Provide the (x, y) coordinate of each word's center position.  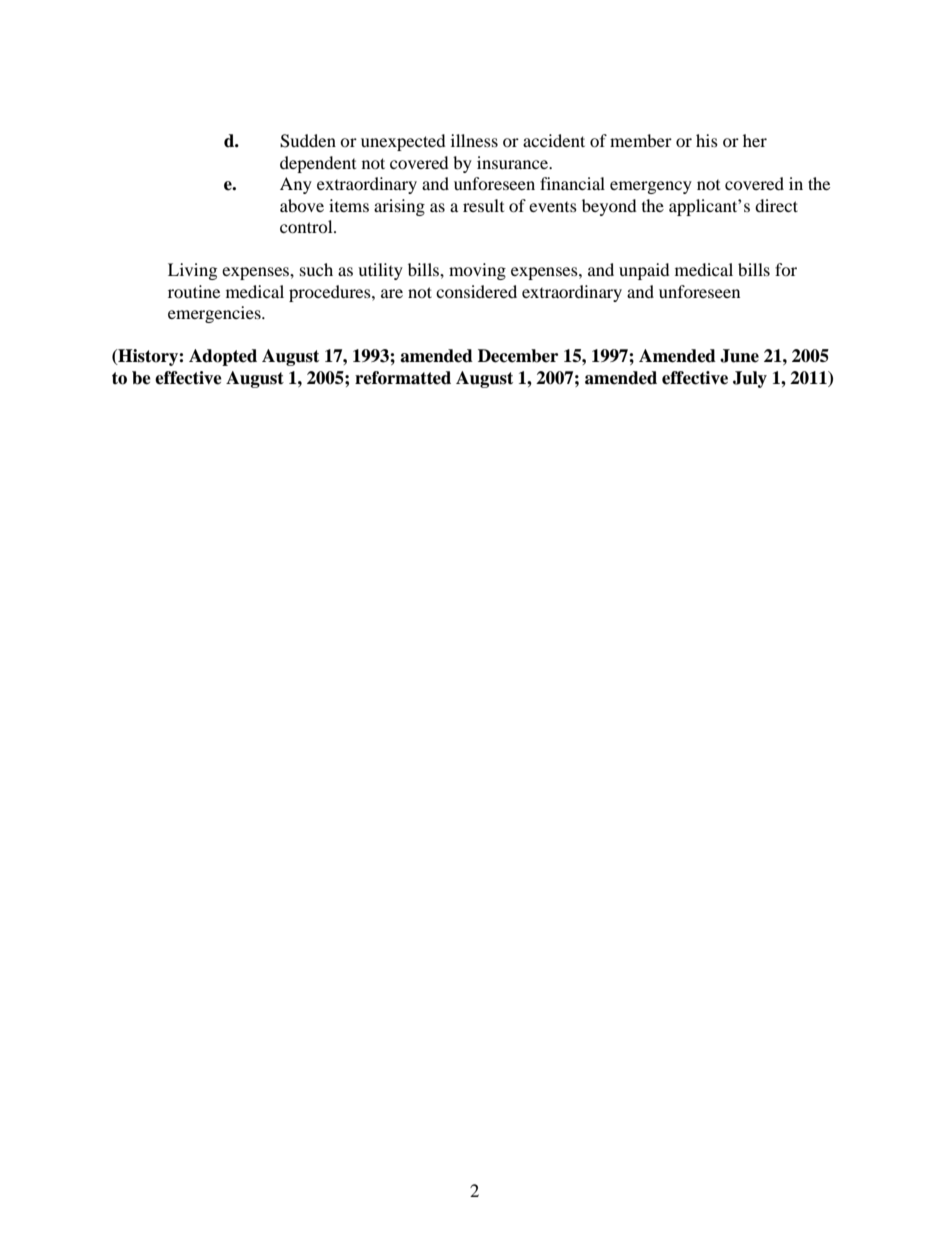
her (755, 140)
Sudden (308, 141)
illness (474, 140)
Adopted (223, 357)
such (316, 269)
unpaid (644, 271)
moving (477, 271)
